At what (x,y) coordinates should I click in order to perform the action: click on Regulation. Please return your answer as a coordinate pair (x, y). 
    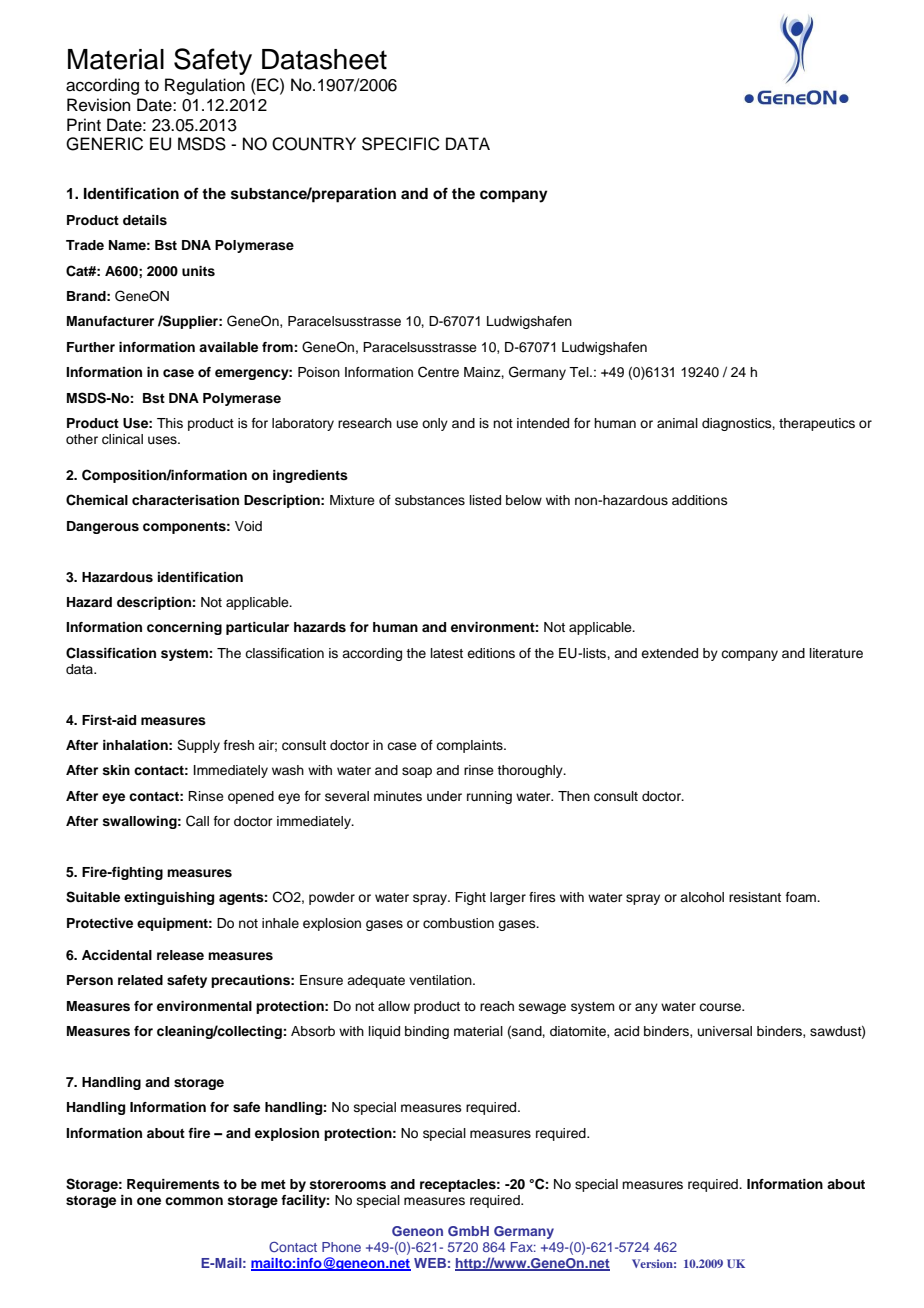
    Looking at the image, I should click on (205, 86).
